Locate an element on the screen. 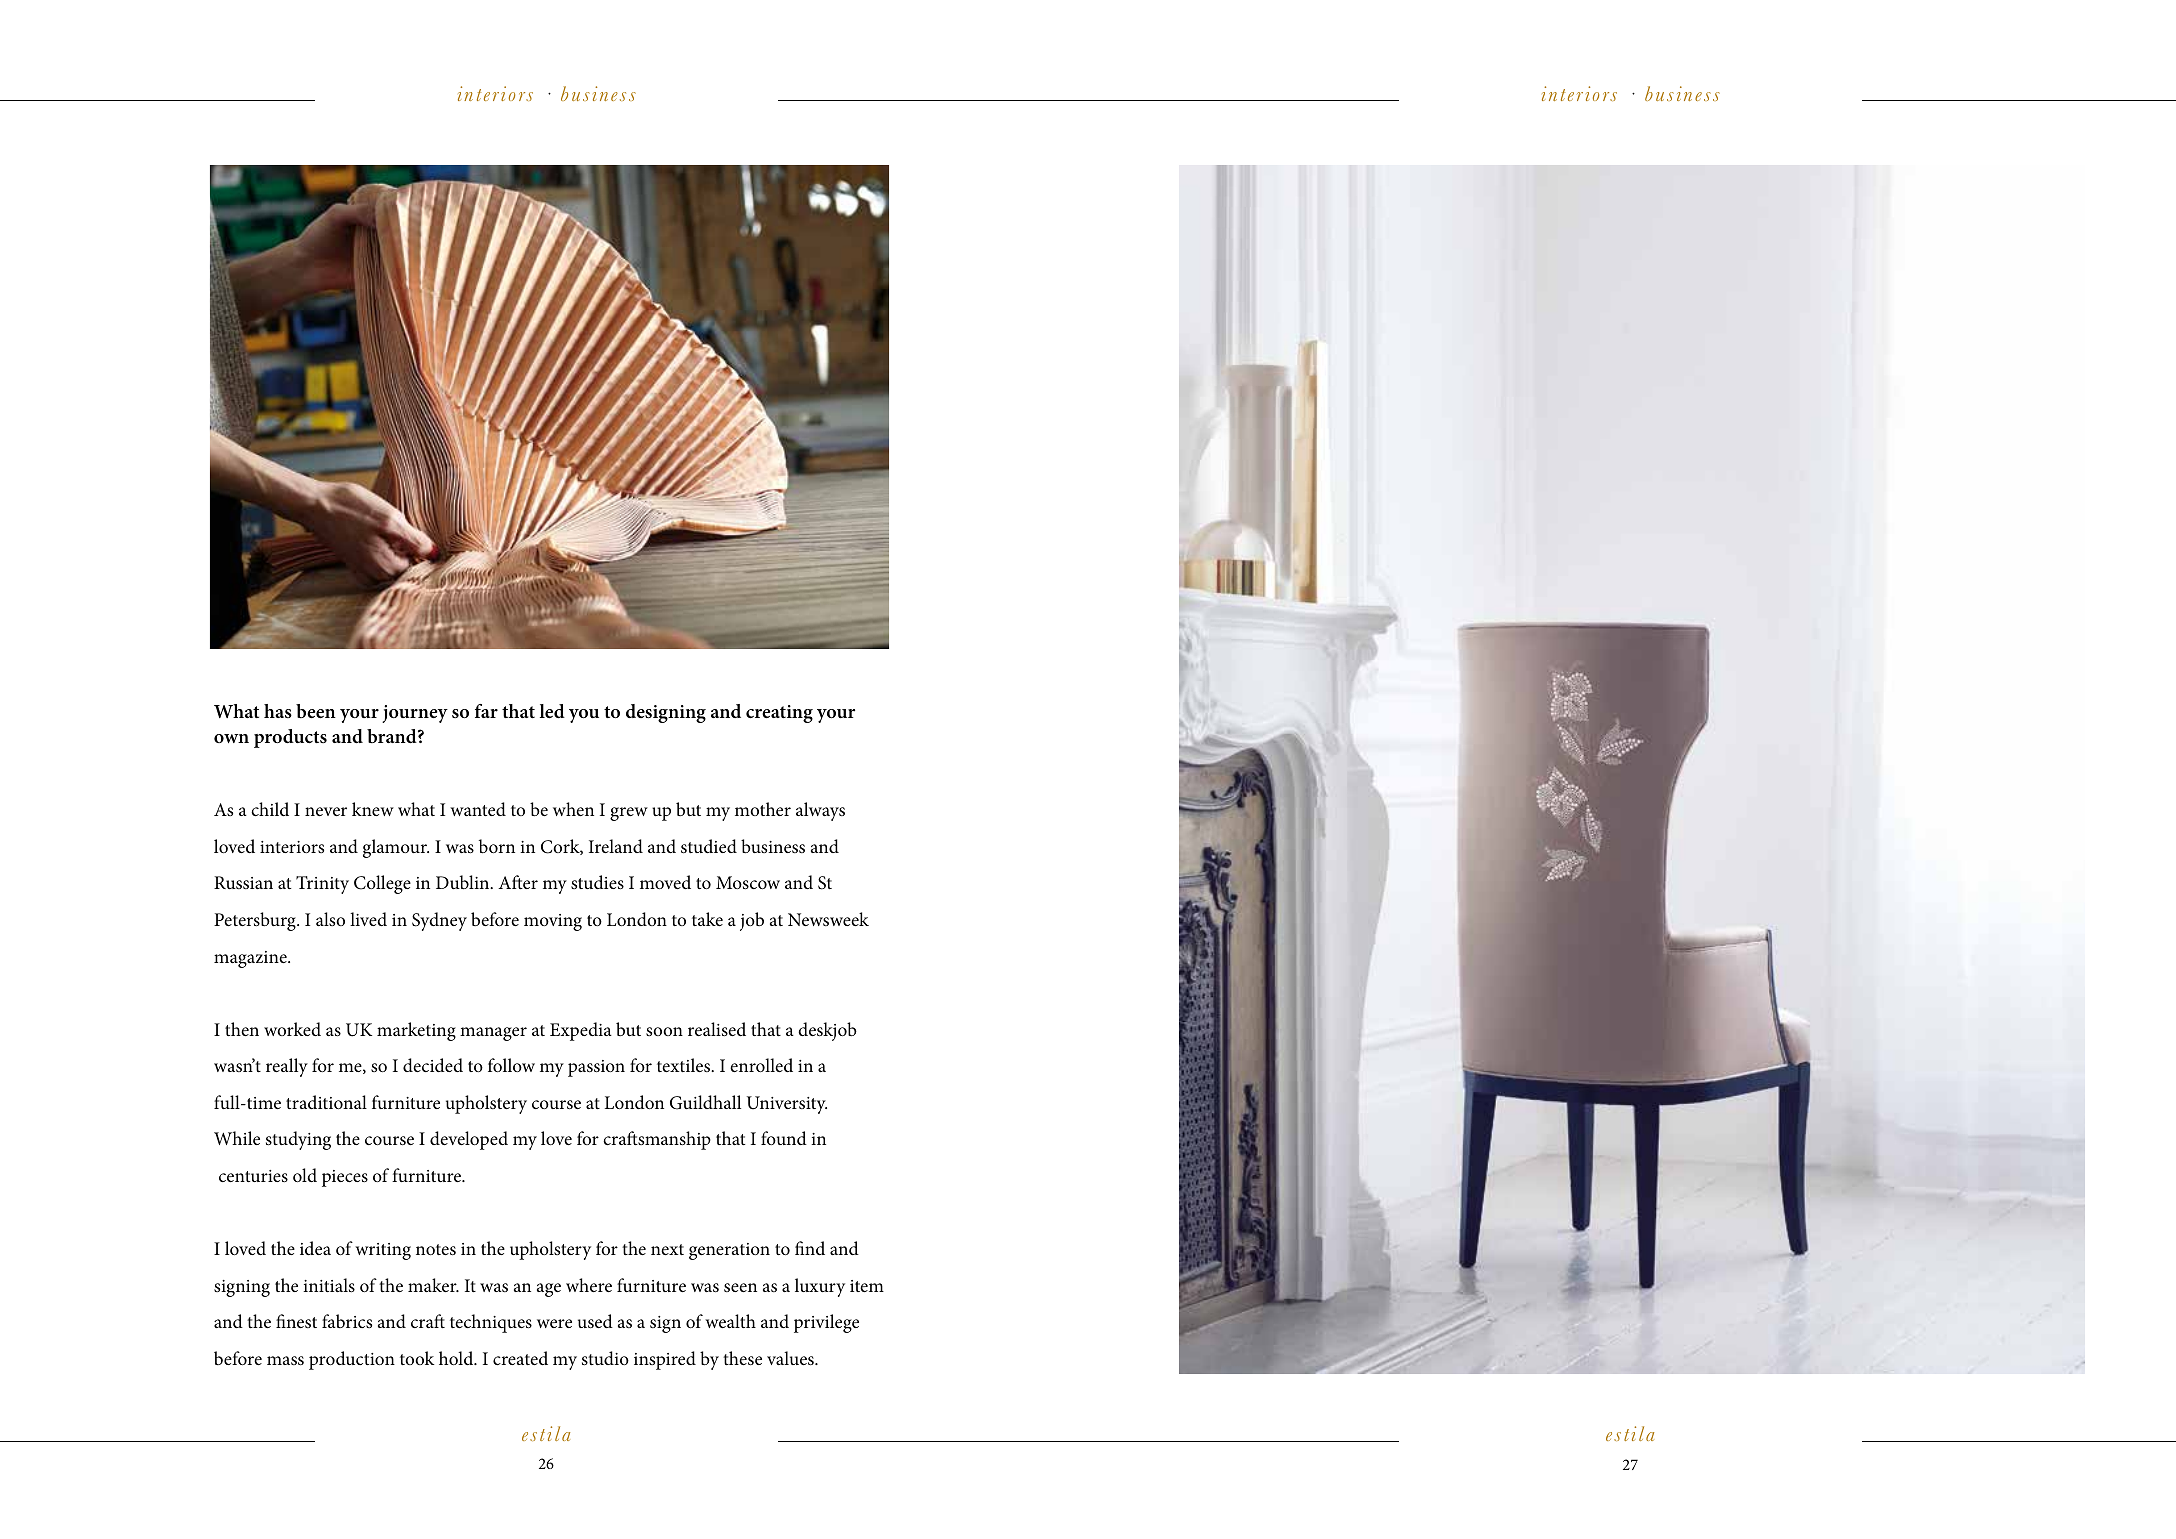 This screenshot has height=1539, width=2176. creating is located at coordinates (779, 714).
